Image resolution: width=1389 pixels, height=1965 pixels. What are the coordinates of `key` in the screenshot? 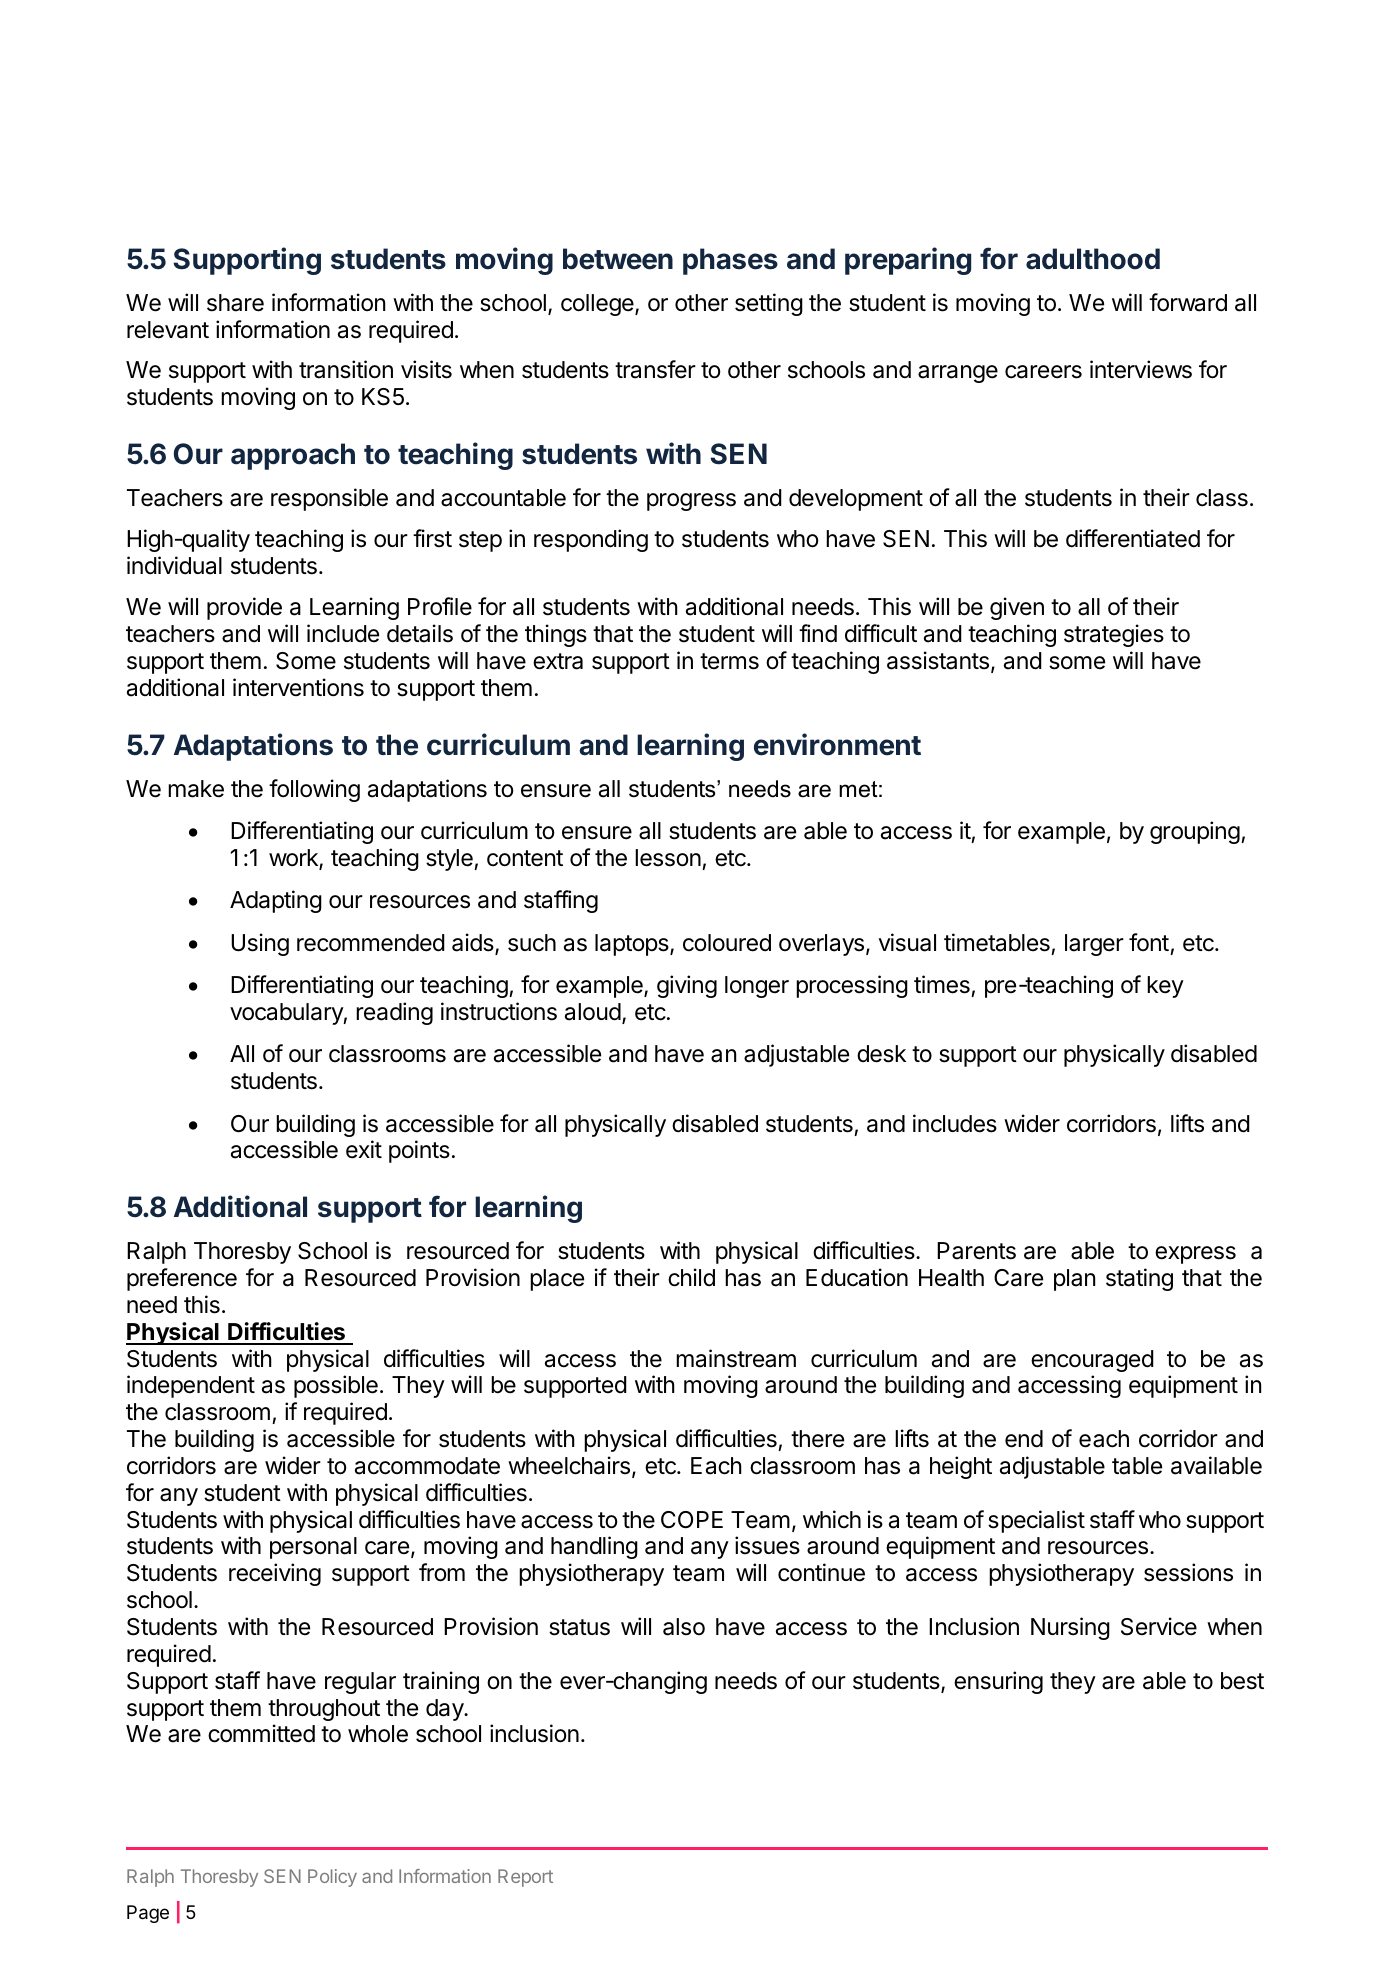 It's located at (1165, 987).
